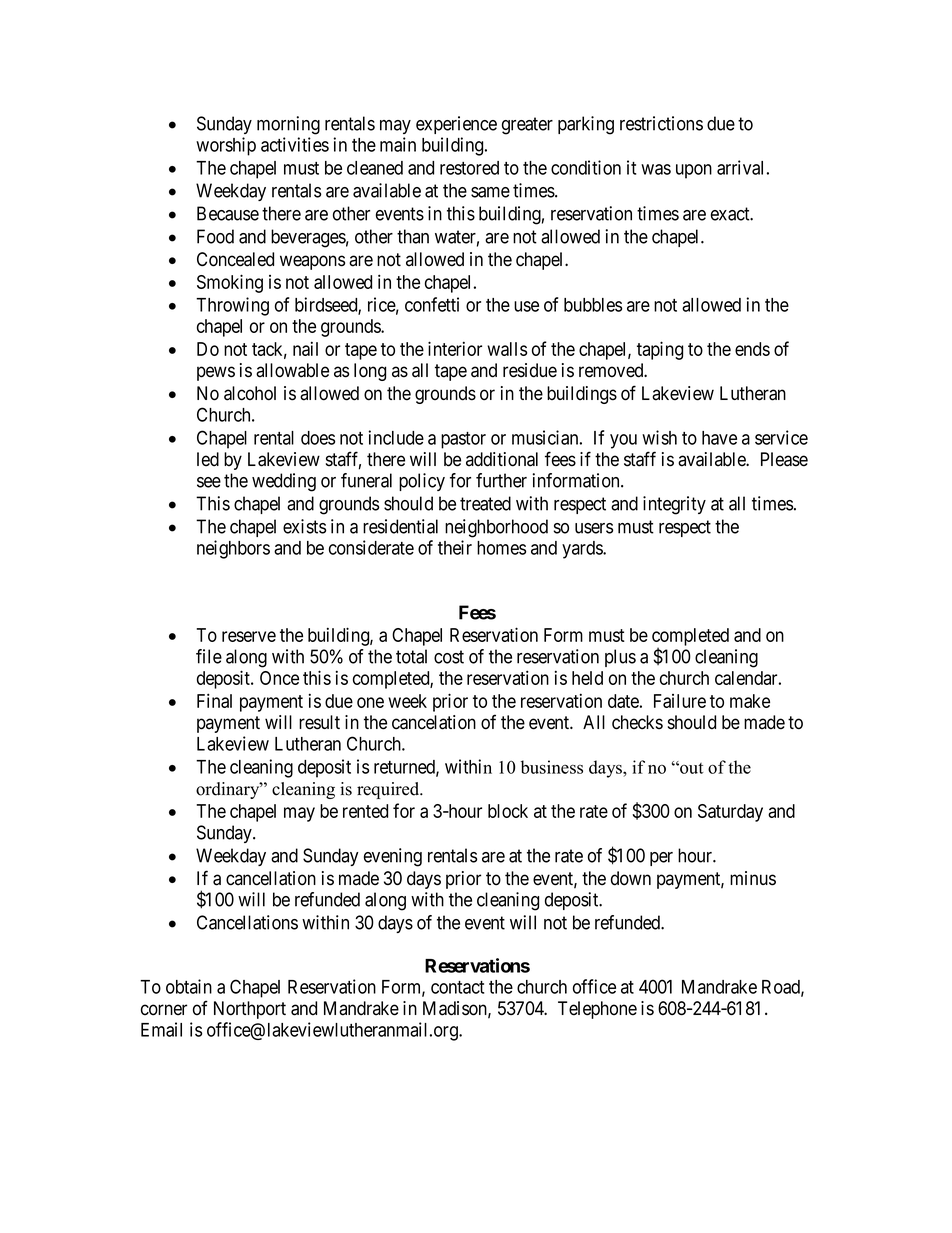 The width and height of the screenshot is (952, 1233). I want to click on their, so click(455, 547).
